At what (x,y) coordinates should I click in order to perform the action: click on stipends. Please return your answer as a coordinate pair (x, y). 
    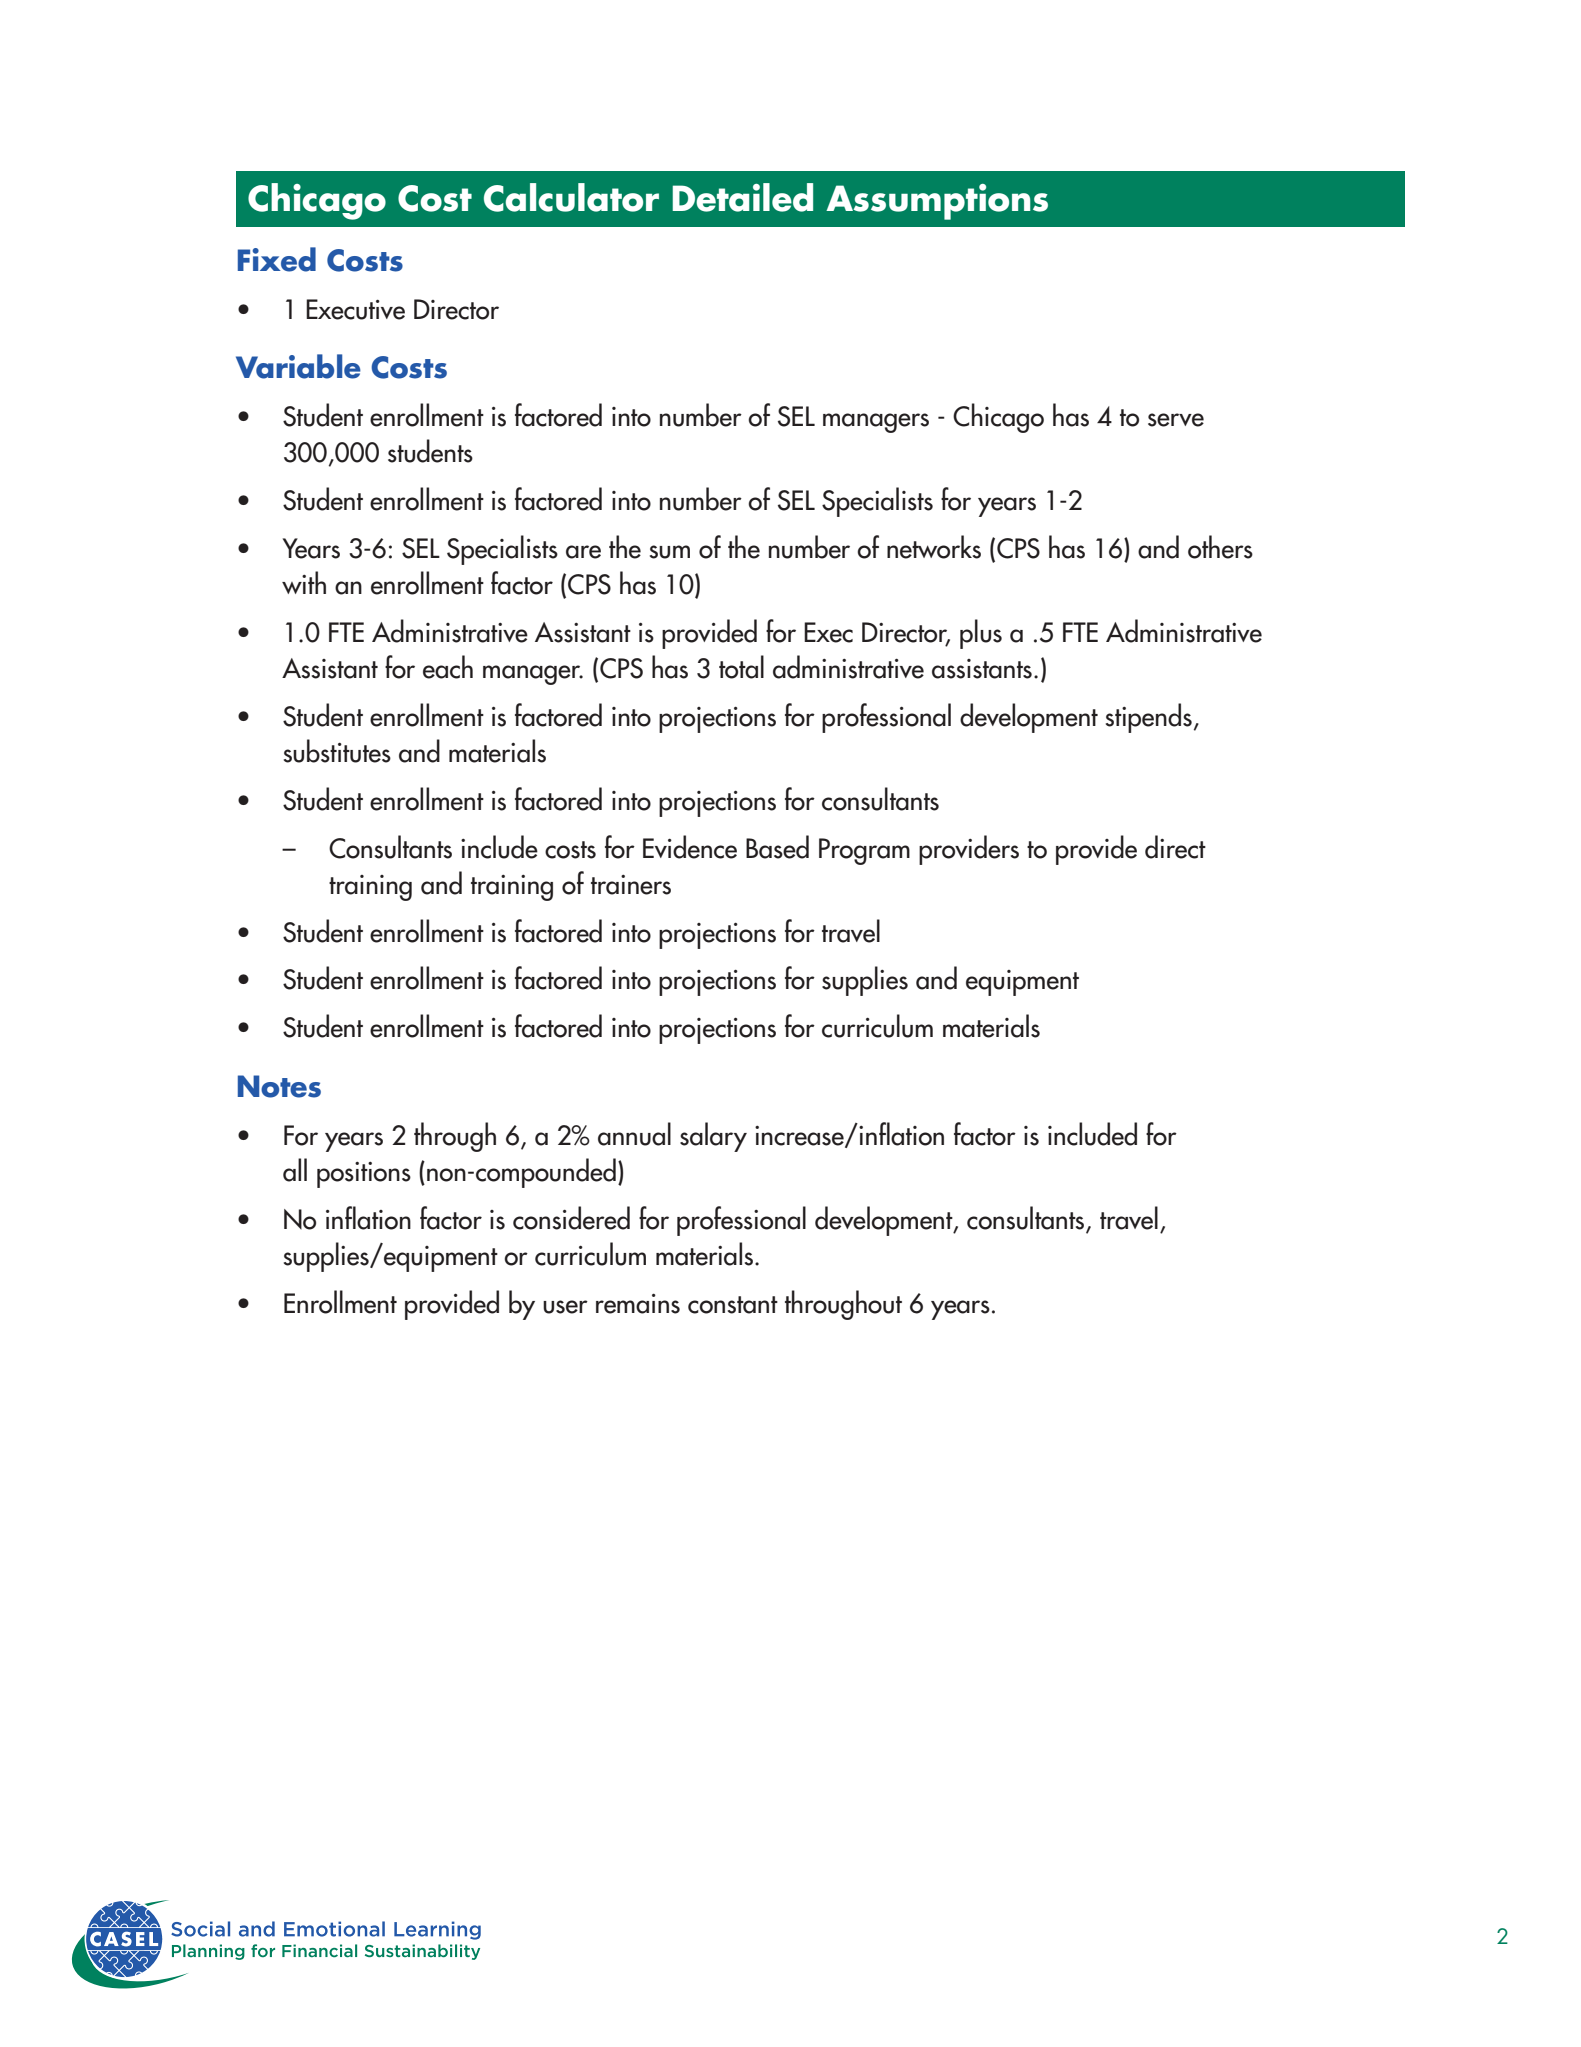
    Looking at the image, I should click on (1149, 718).
